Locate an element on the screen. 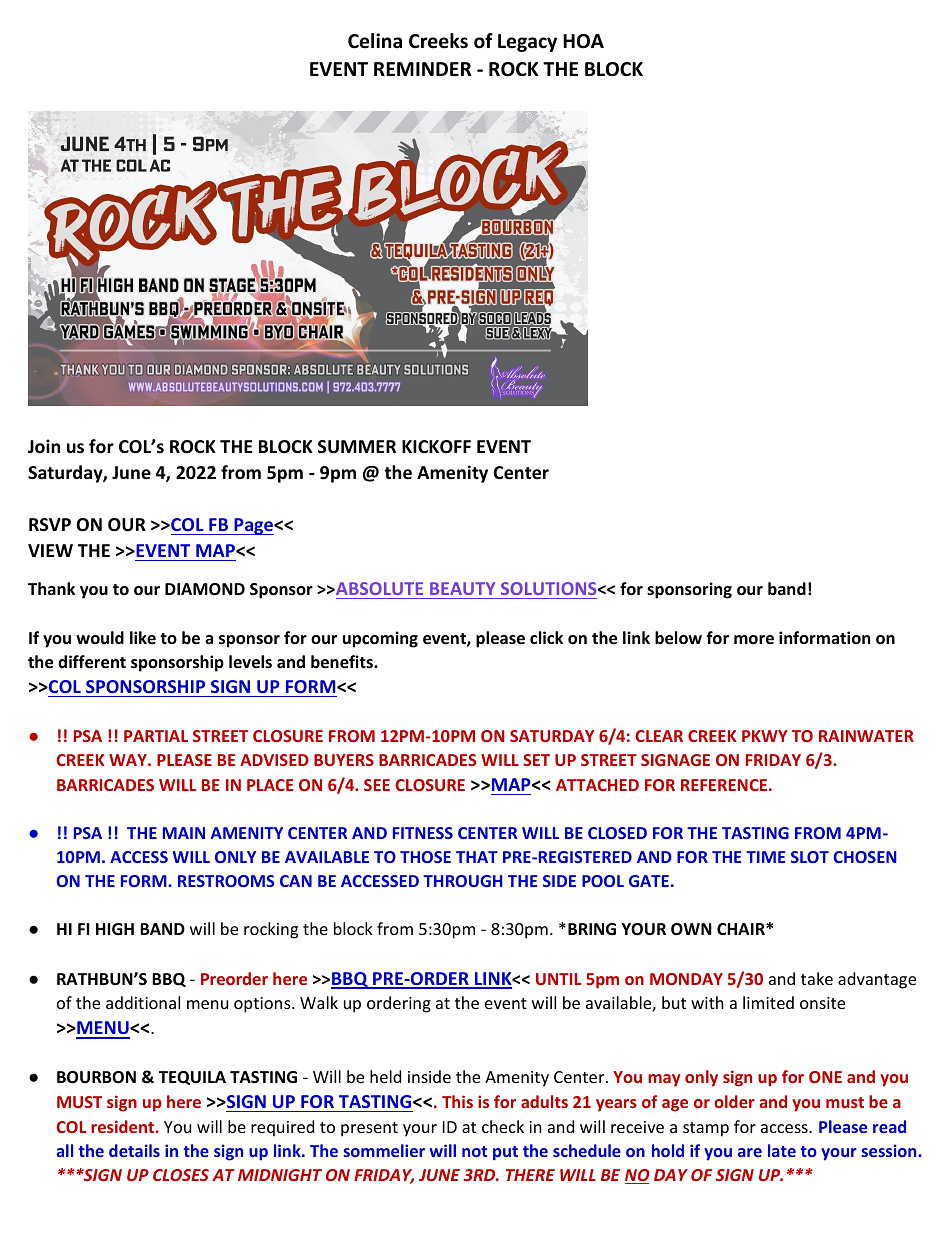 This screenshot has height=1233, width=952. more is located at coordinates (754, 640).
